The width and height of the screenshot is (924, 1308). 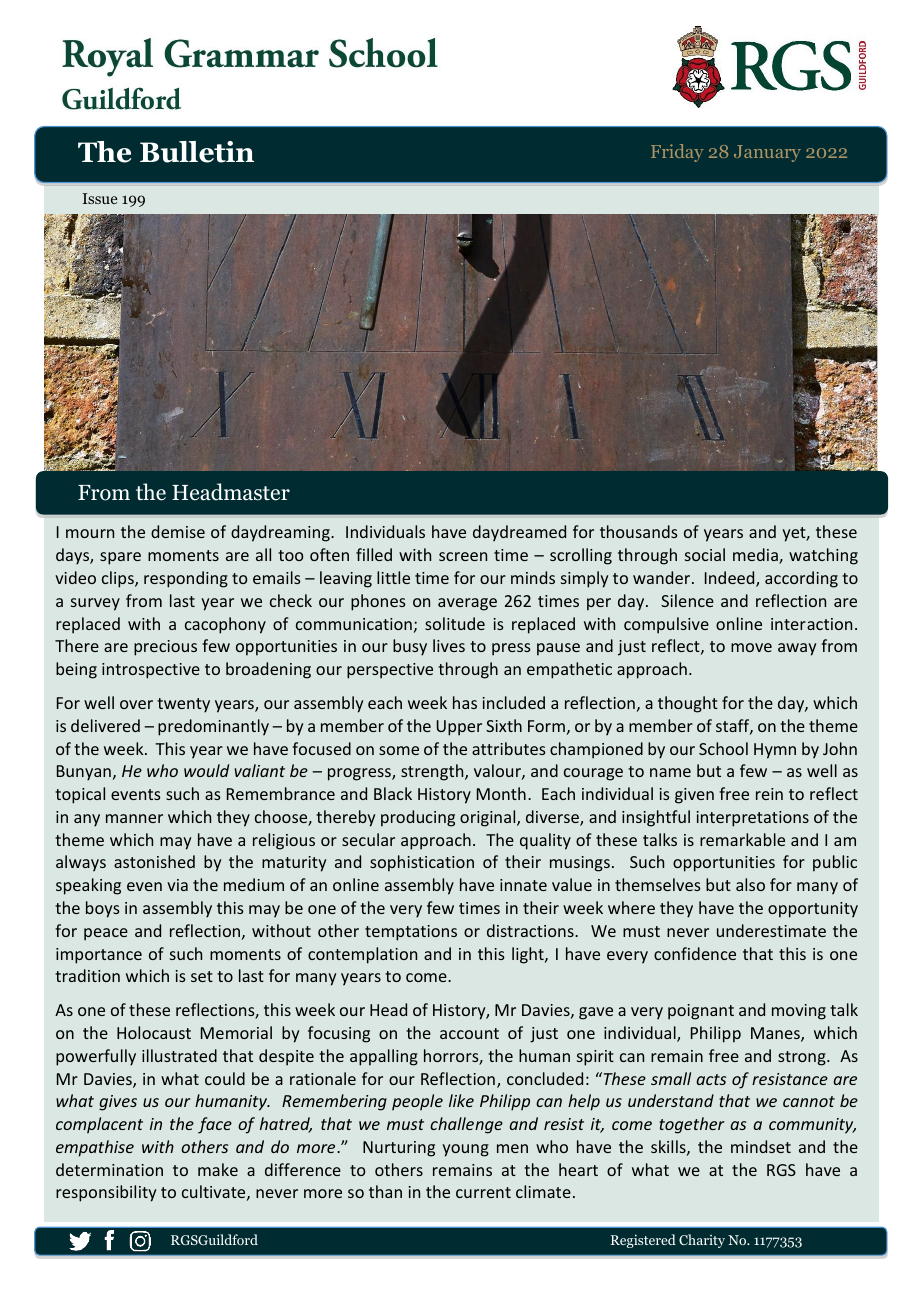 I want to click on Friday, so click(x=677, y=153).
